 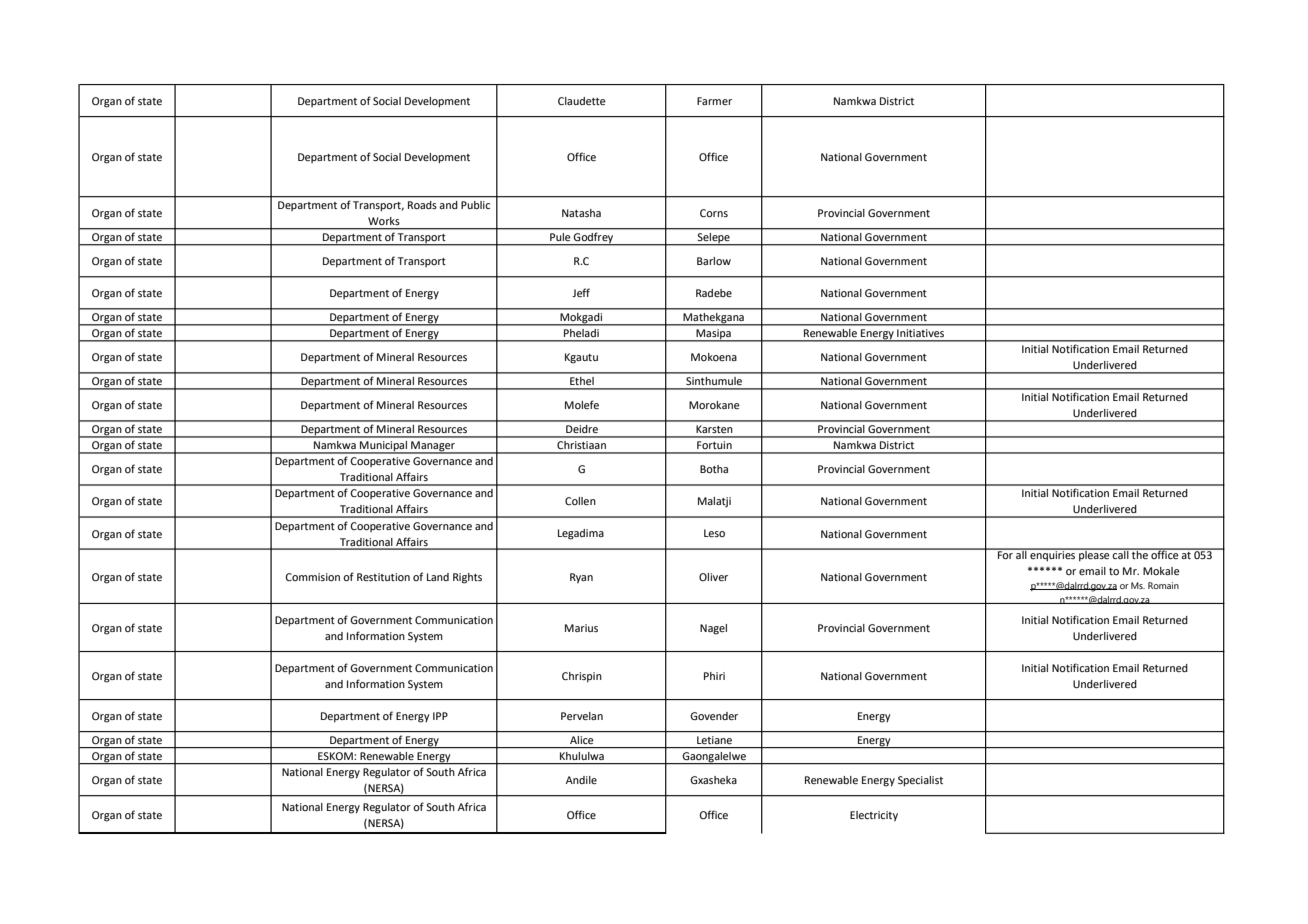 What do you see at coordinates (714, 469) in the screenshot?
I see `Botha` at bounding box center [714, 469].
